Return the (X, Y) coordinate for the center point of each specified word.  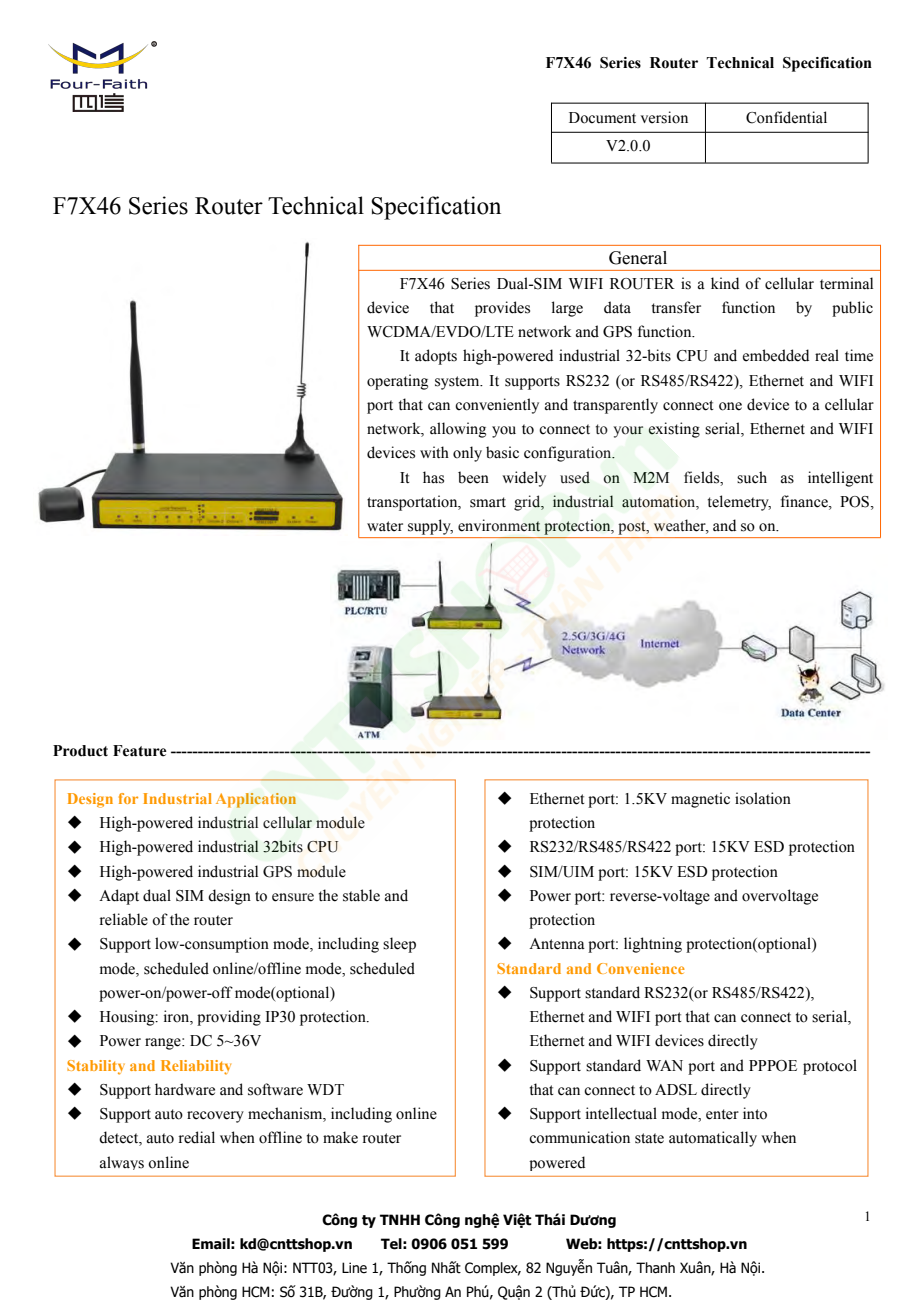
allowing (458, 430)
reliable (124, 919)
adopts (436, 357)
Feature (140, 751)
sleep (399, 945)
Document (602, 118)
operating (397, 382)
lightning (653, 945)
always (122, 1163)
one (730, 406)
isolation (763, 798)
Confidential (786, 117)
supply (430, 527)
